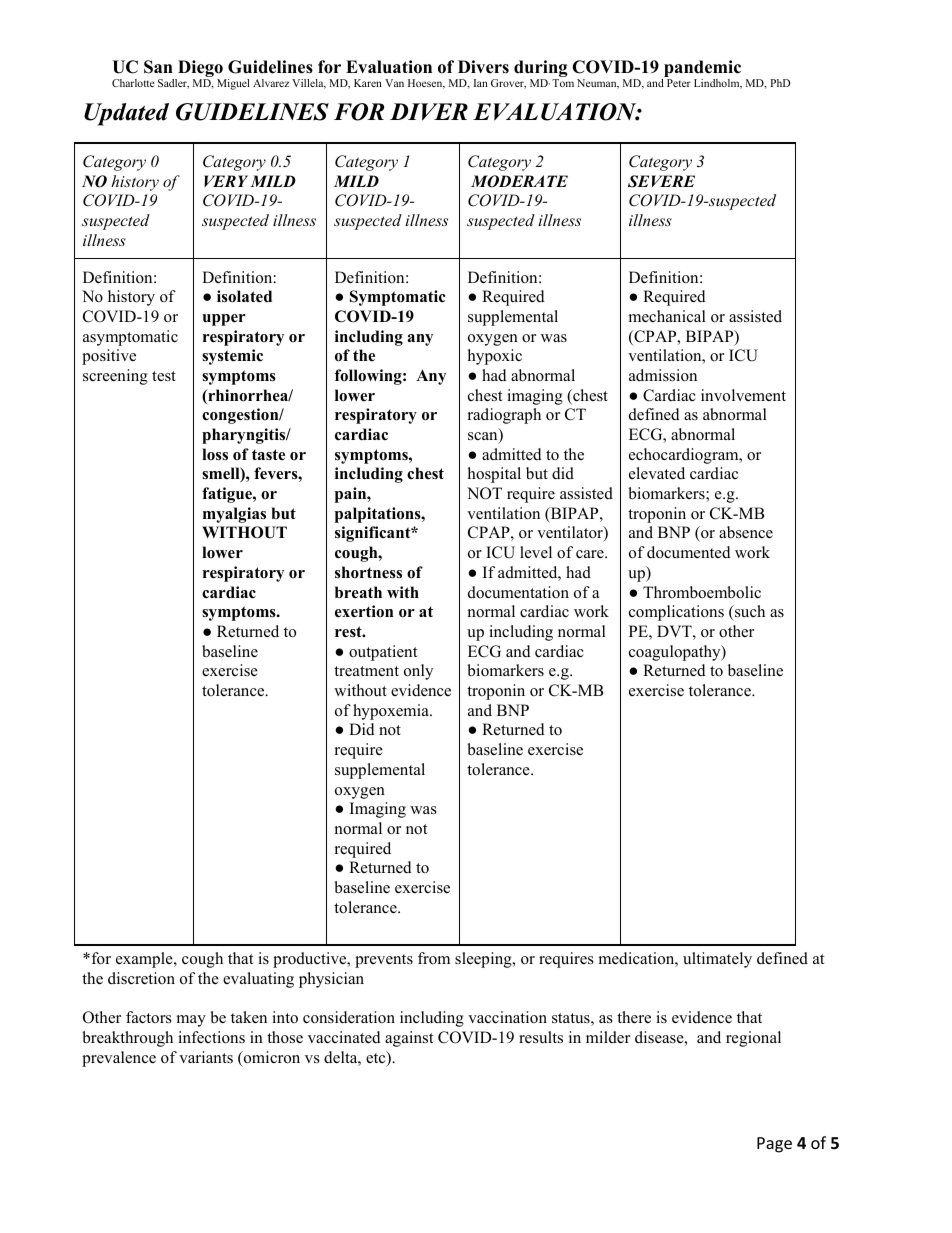  Describe the element at coordinates (364, 611) in the document. I see `exertion` at that location.
